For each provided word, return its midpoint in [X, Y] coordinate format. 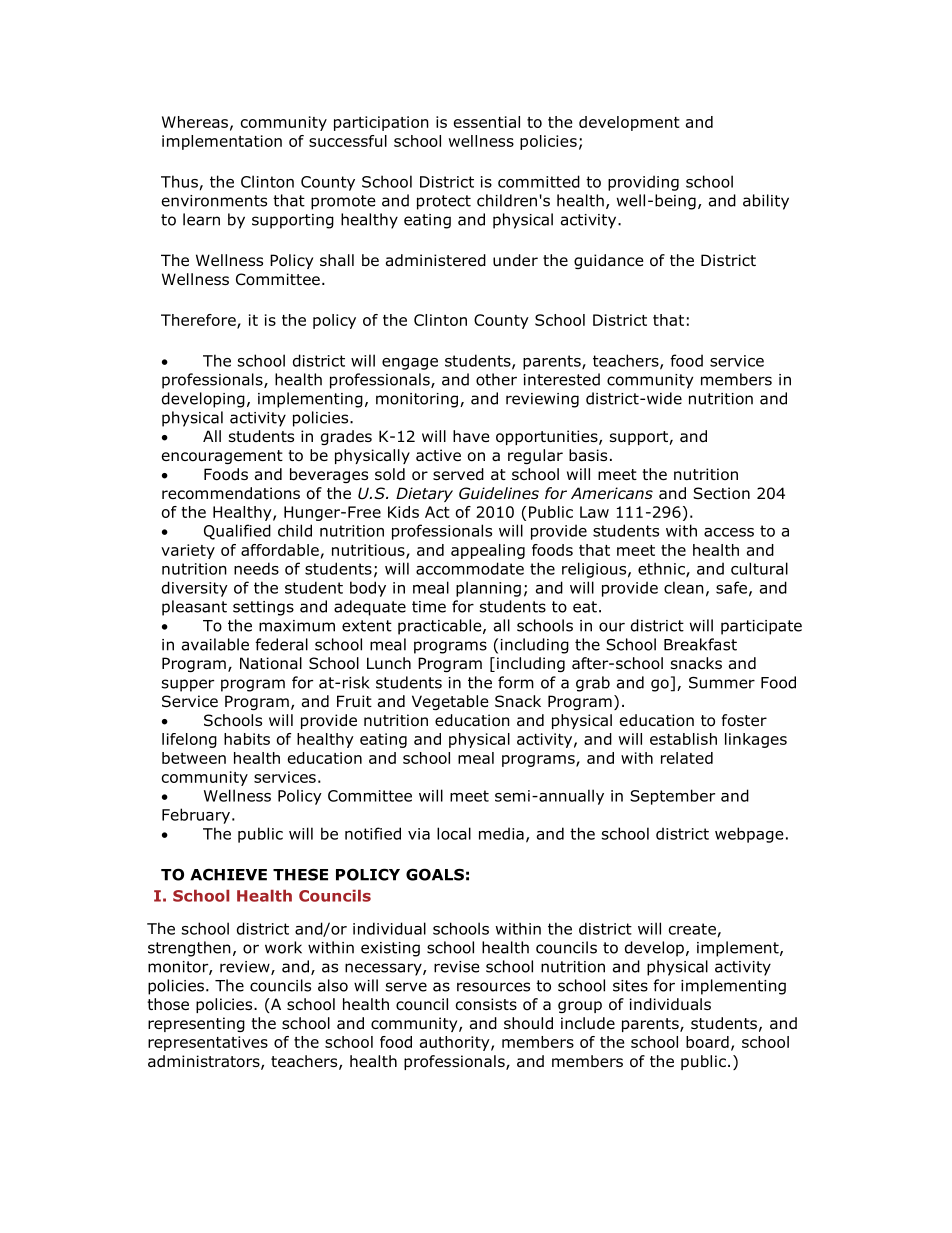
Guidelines [499, 493]
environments [214, 201]
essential [487, 122]
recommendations [231, 493]
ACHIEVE [228, 874]
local [454, 833]
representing [196, 1024]
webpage [749, 835]
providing [643, 183]
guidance [609, 261]
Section [721, 493]
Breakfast [700, 644]
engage [410, 364]
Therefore [199, 321]
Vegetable [450, 702]
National [271, 663]
